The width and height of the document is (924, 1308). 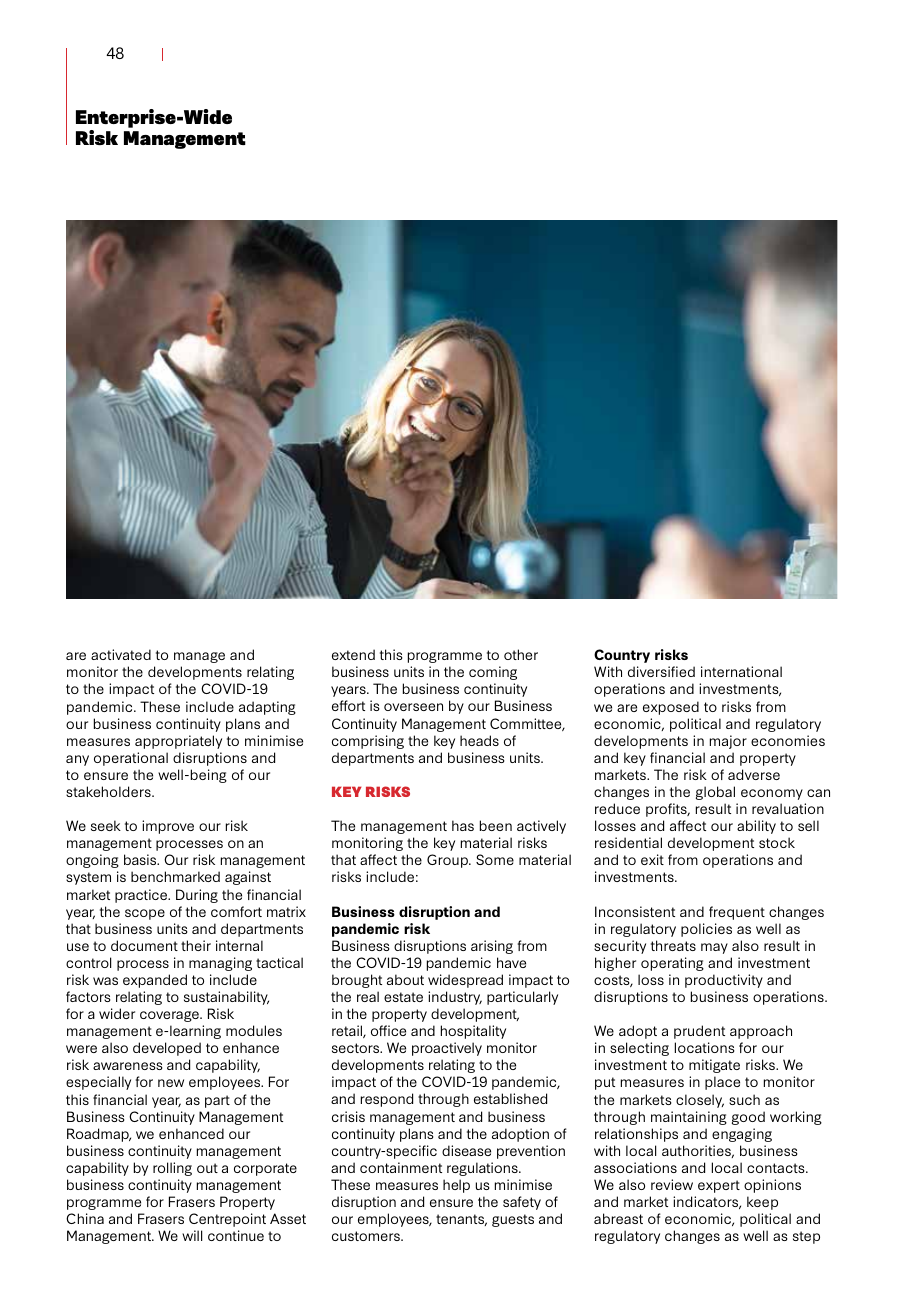 I want to click on document, so click(x=144, y=945).
